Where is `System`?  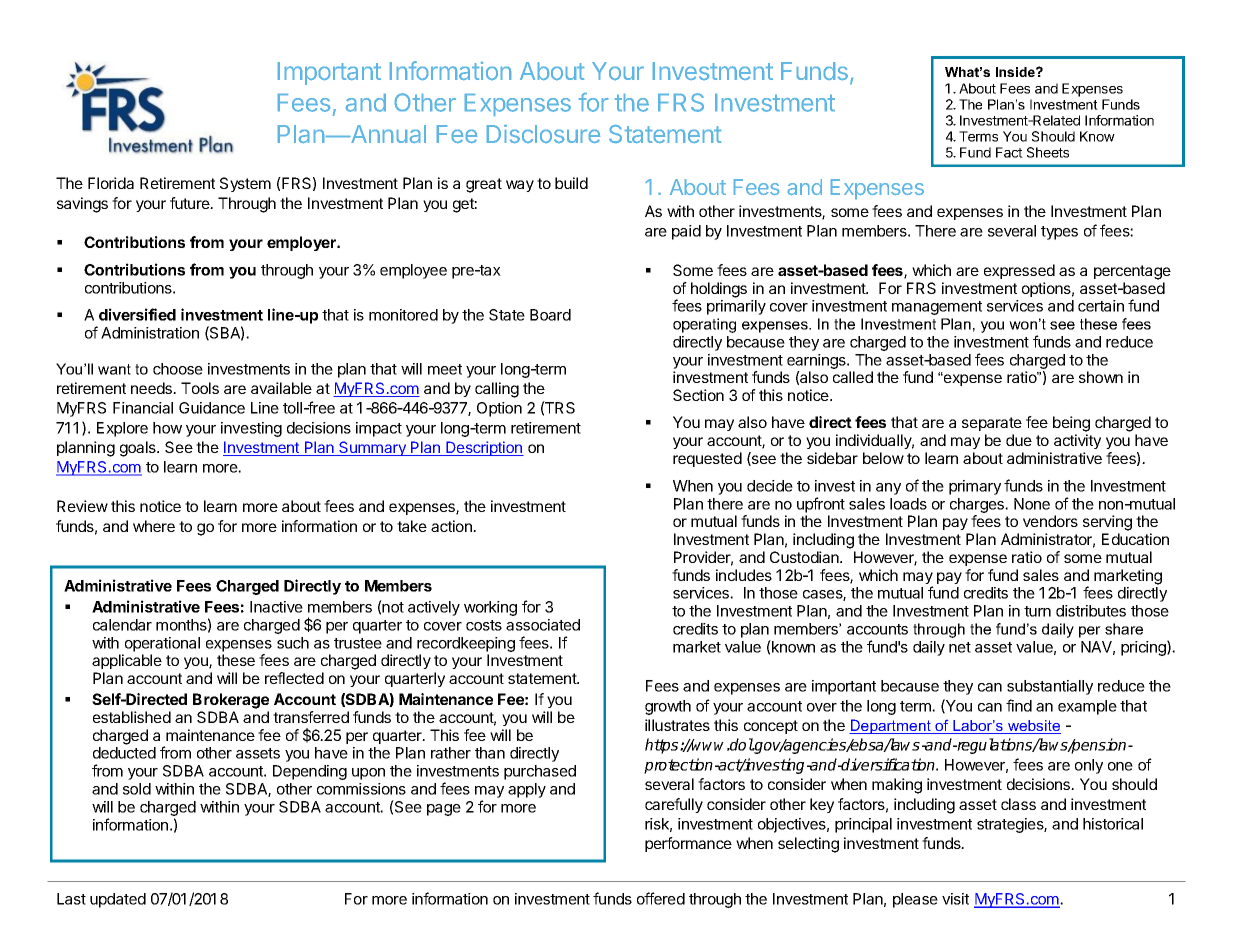 System is located at coordinates (245, 184).
